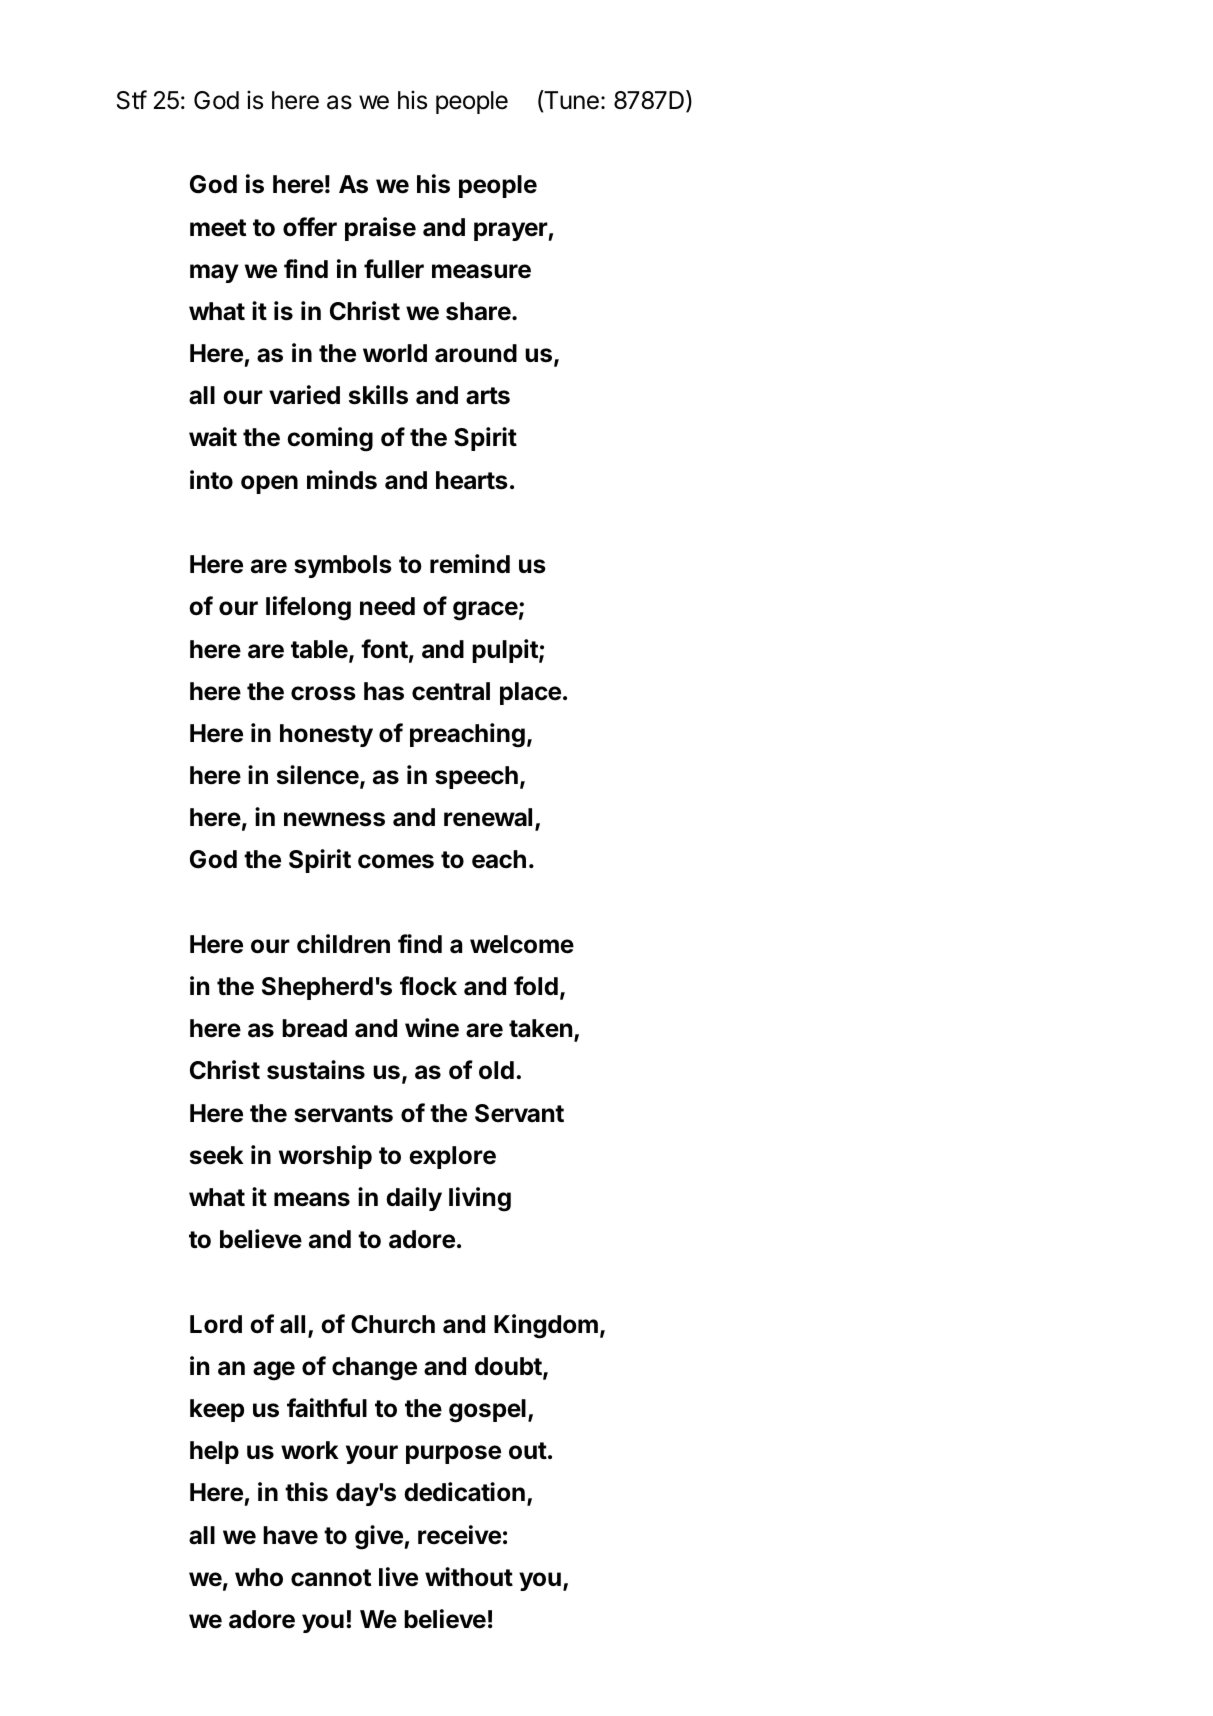 The height and width of the document is (1716, 1213). I want to click on grace, so click(485, 611).
